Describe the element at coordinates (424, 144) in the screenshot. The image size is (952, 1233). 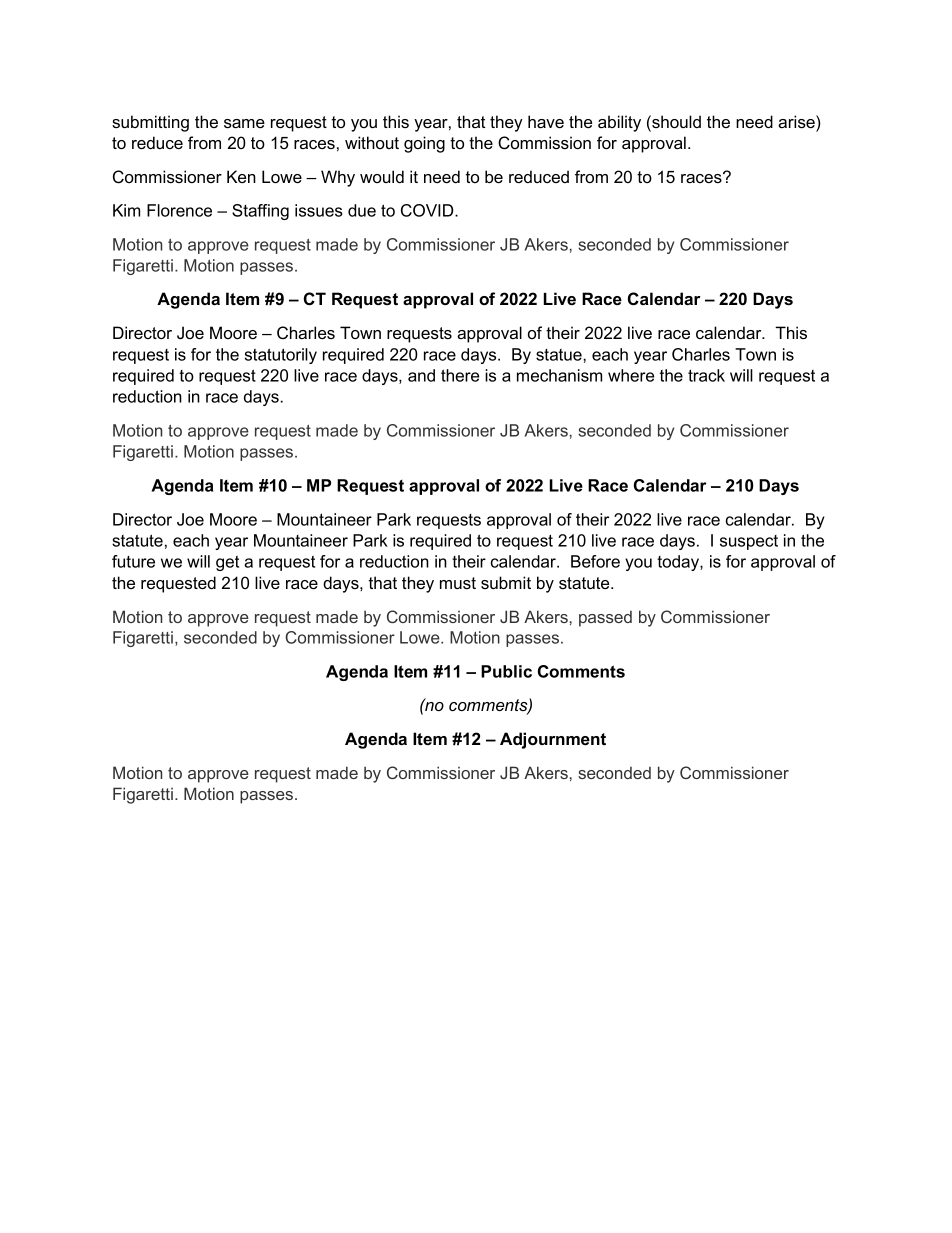
I see `going` at that location.
